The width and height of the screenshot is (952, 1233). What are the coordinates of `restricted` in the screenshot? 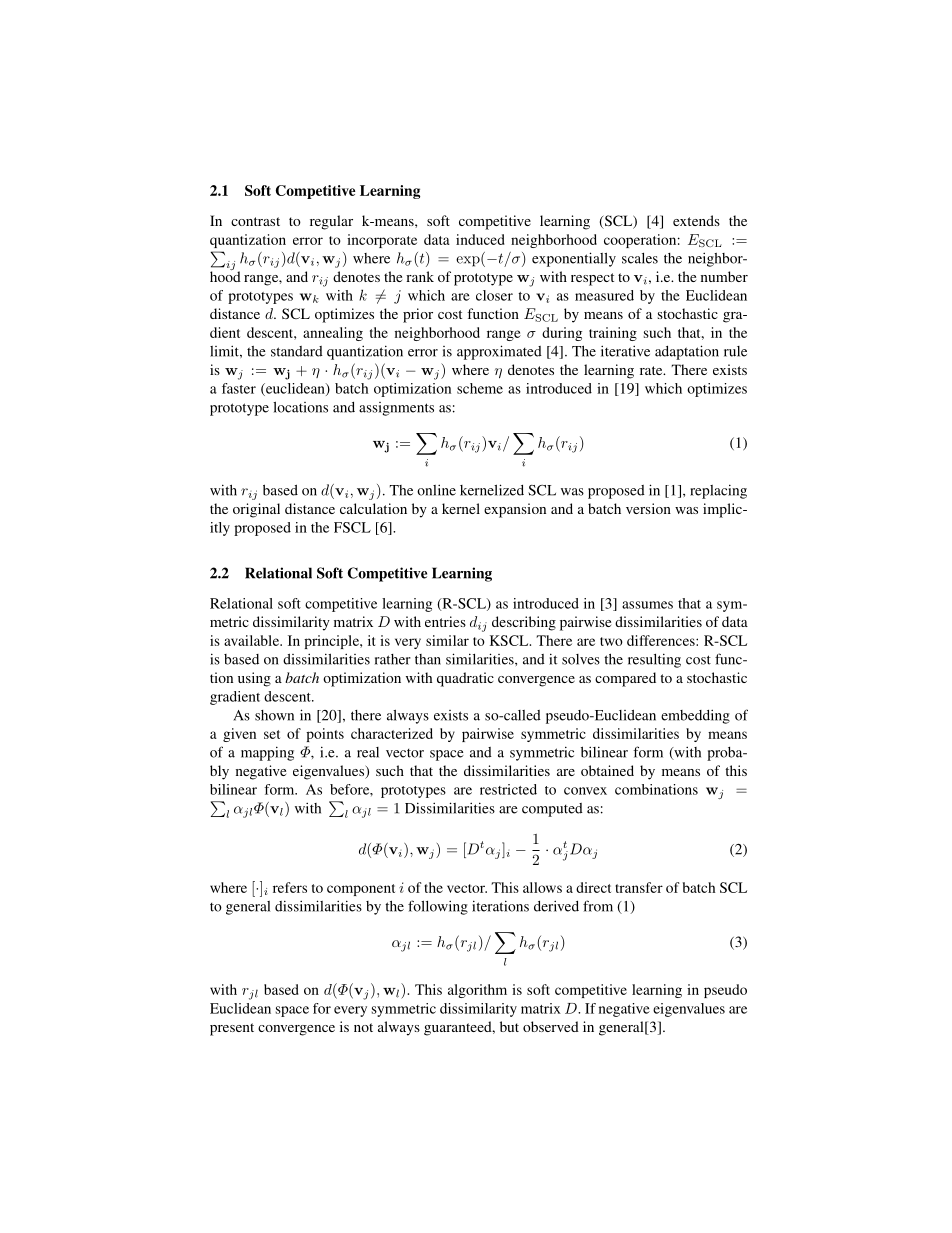 It's located at (508, 789).
